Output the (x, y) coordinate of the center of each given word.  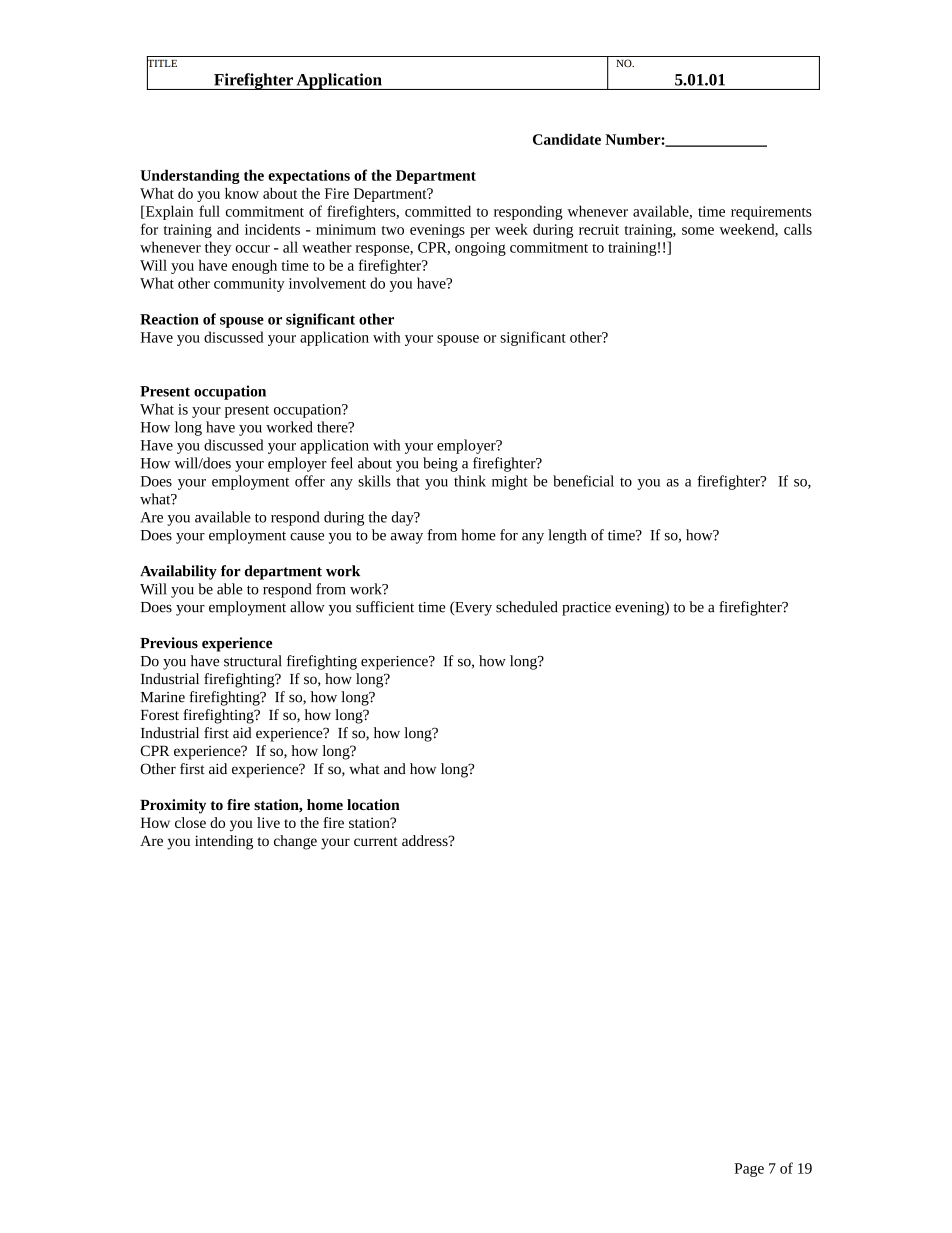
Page (749, 1170)
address (426, 840)
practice (586, 609)
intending (224, 842)
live (268, 822)
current (376, 841)
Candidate (567, 139)
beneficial (583, 481)
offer (310, 481)
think (470, 481)
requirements (771, 213)
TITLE (162, 63)
